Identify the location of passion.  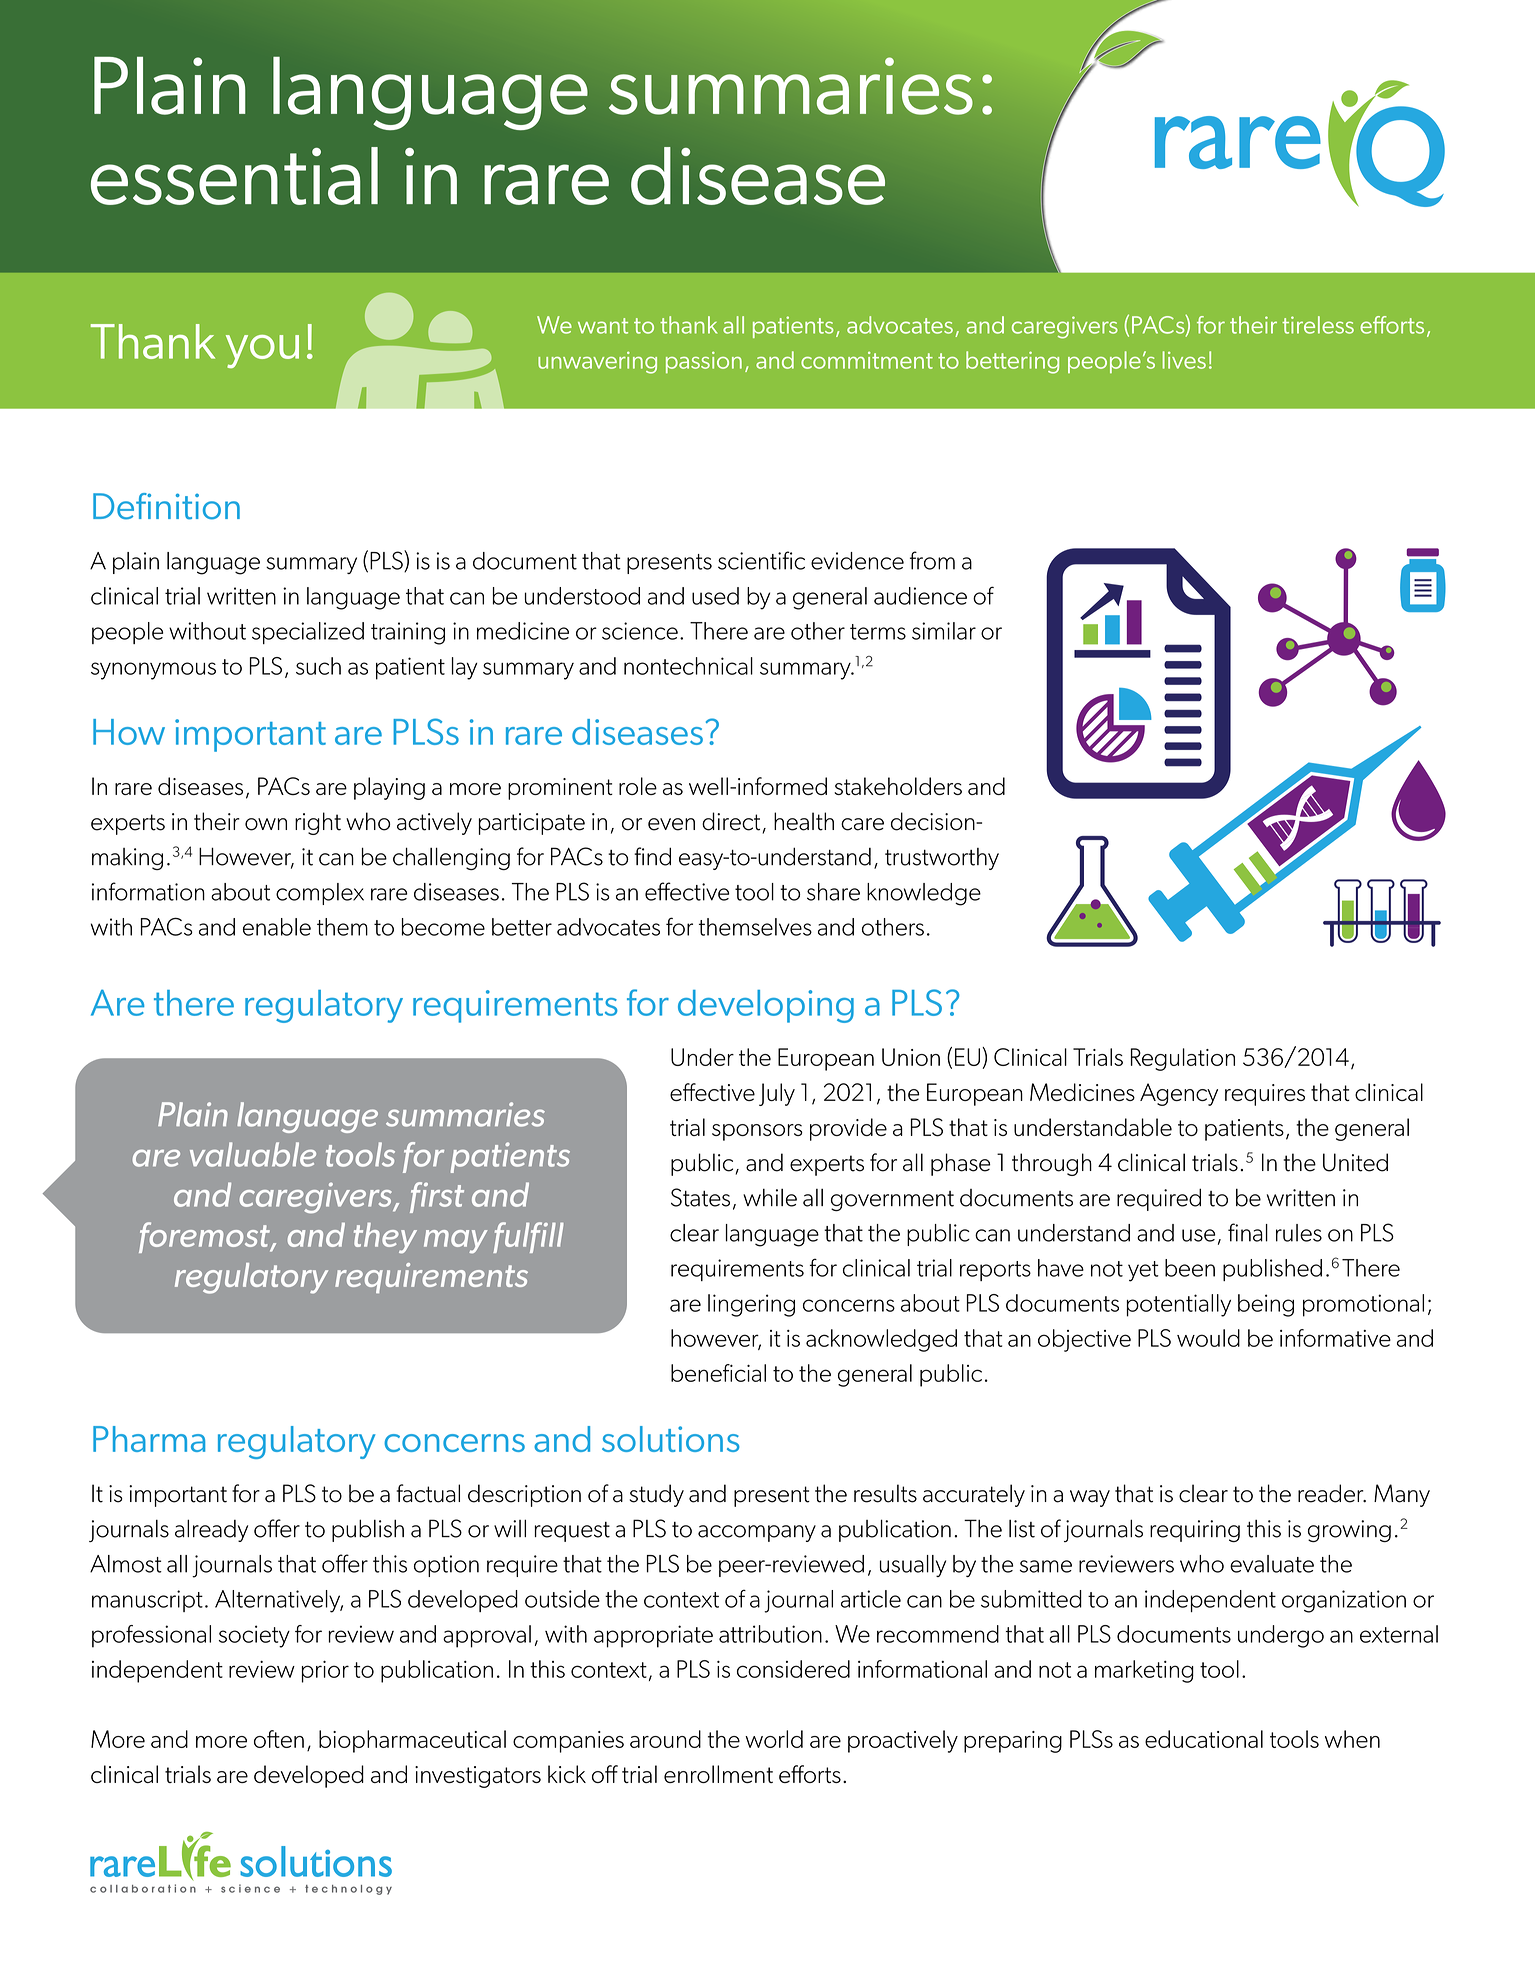
(704, 362).
